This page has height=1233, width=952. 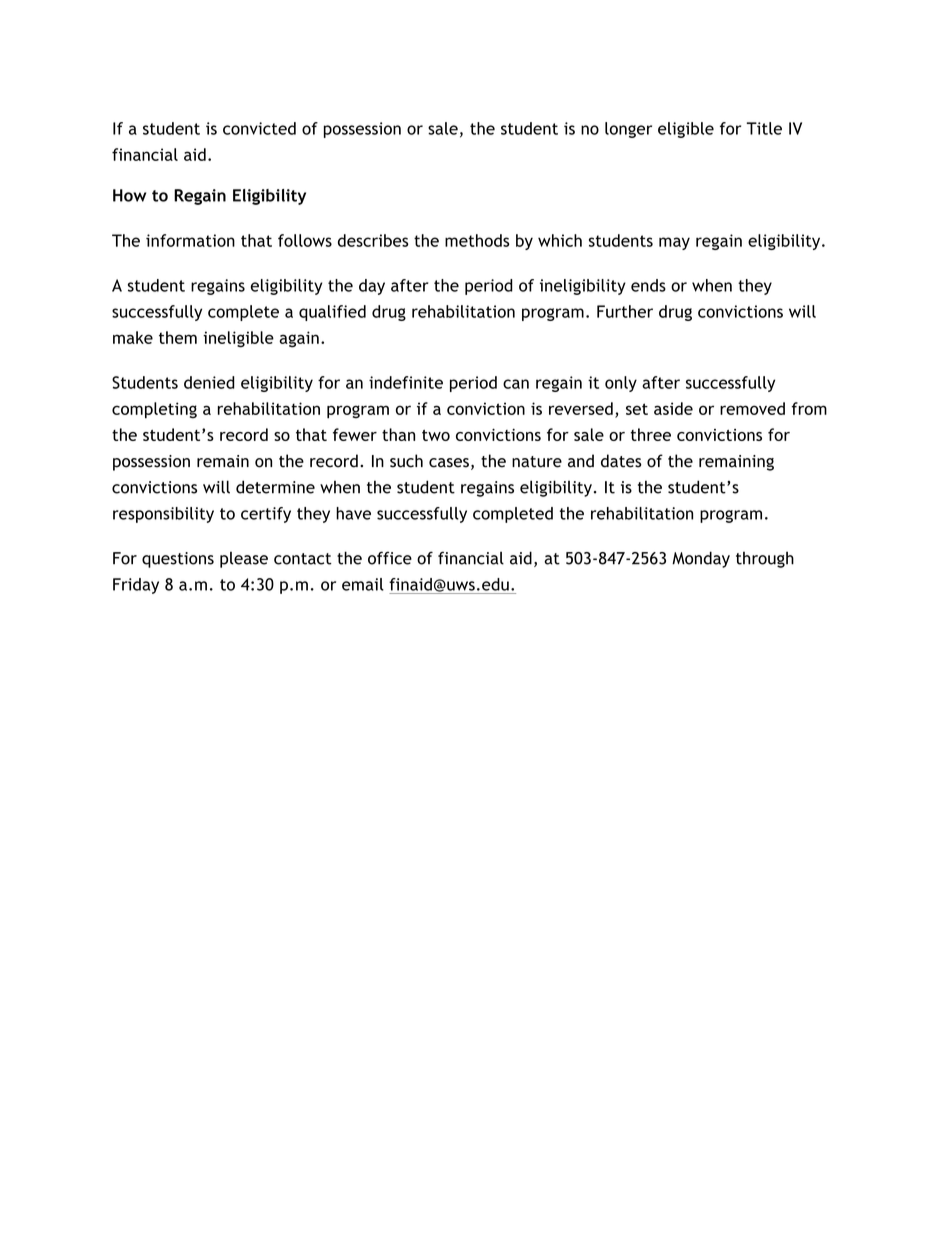 What do you see at coordinates (477, 240) in the page?
I see `methods` at bounding box center [477, 240].
